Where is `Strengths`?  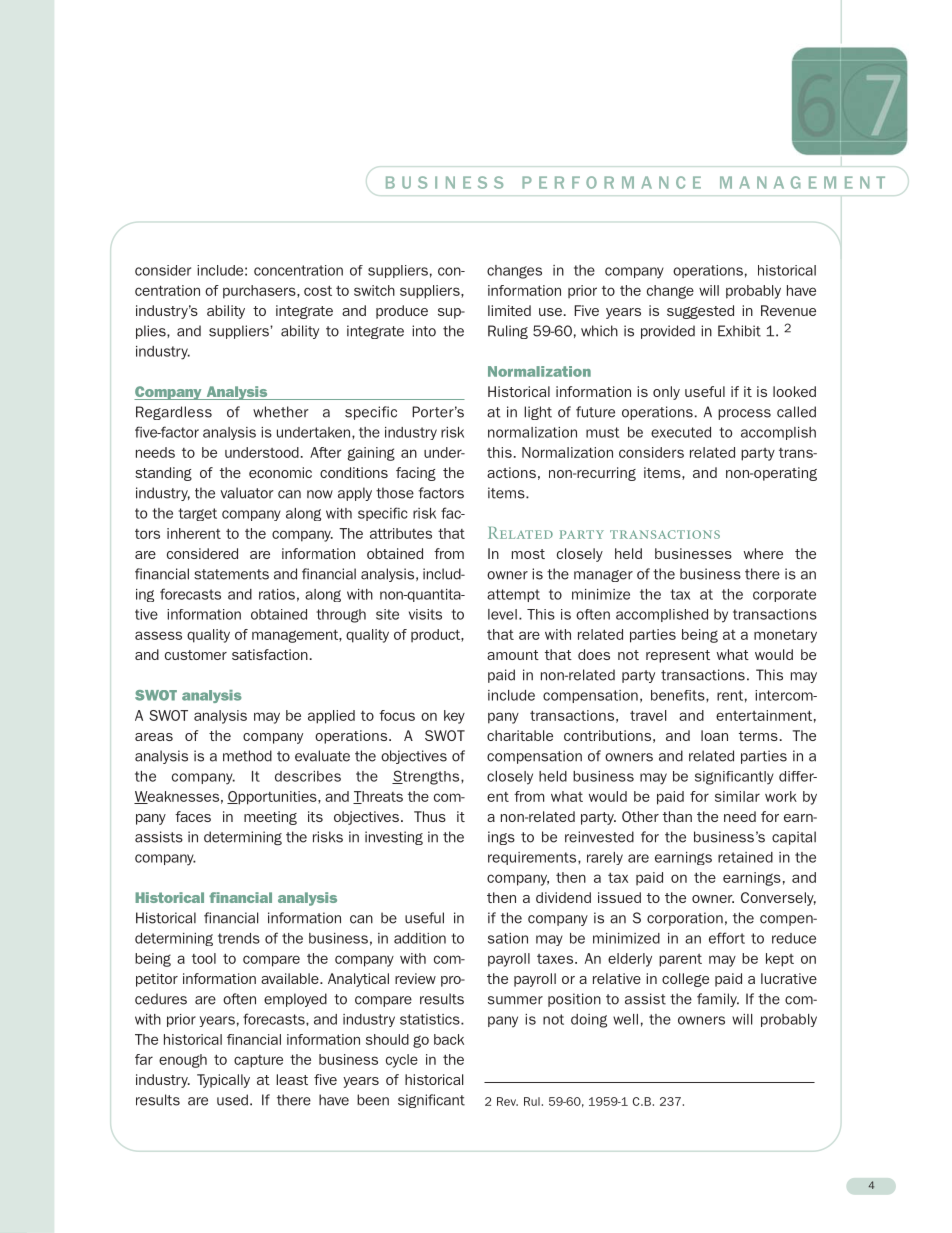 Strengths is located at coordinates (427, 777).
